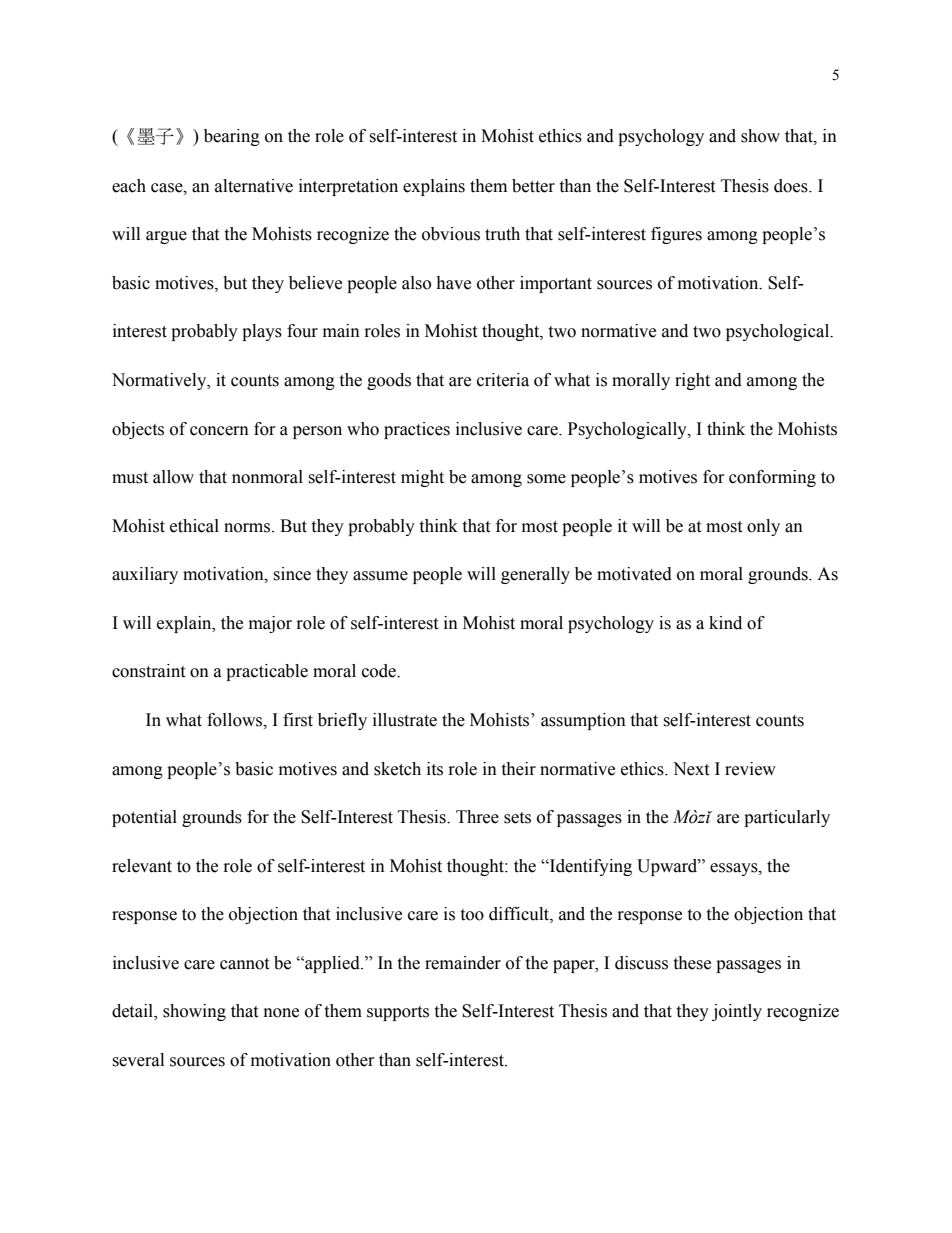 The image size is (952, 1233). I want to click on none, so click(281, 1013).
